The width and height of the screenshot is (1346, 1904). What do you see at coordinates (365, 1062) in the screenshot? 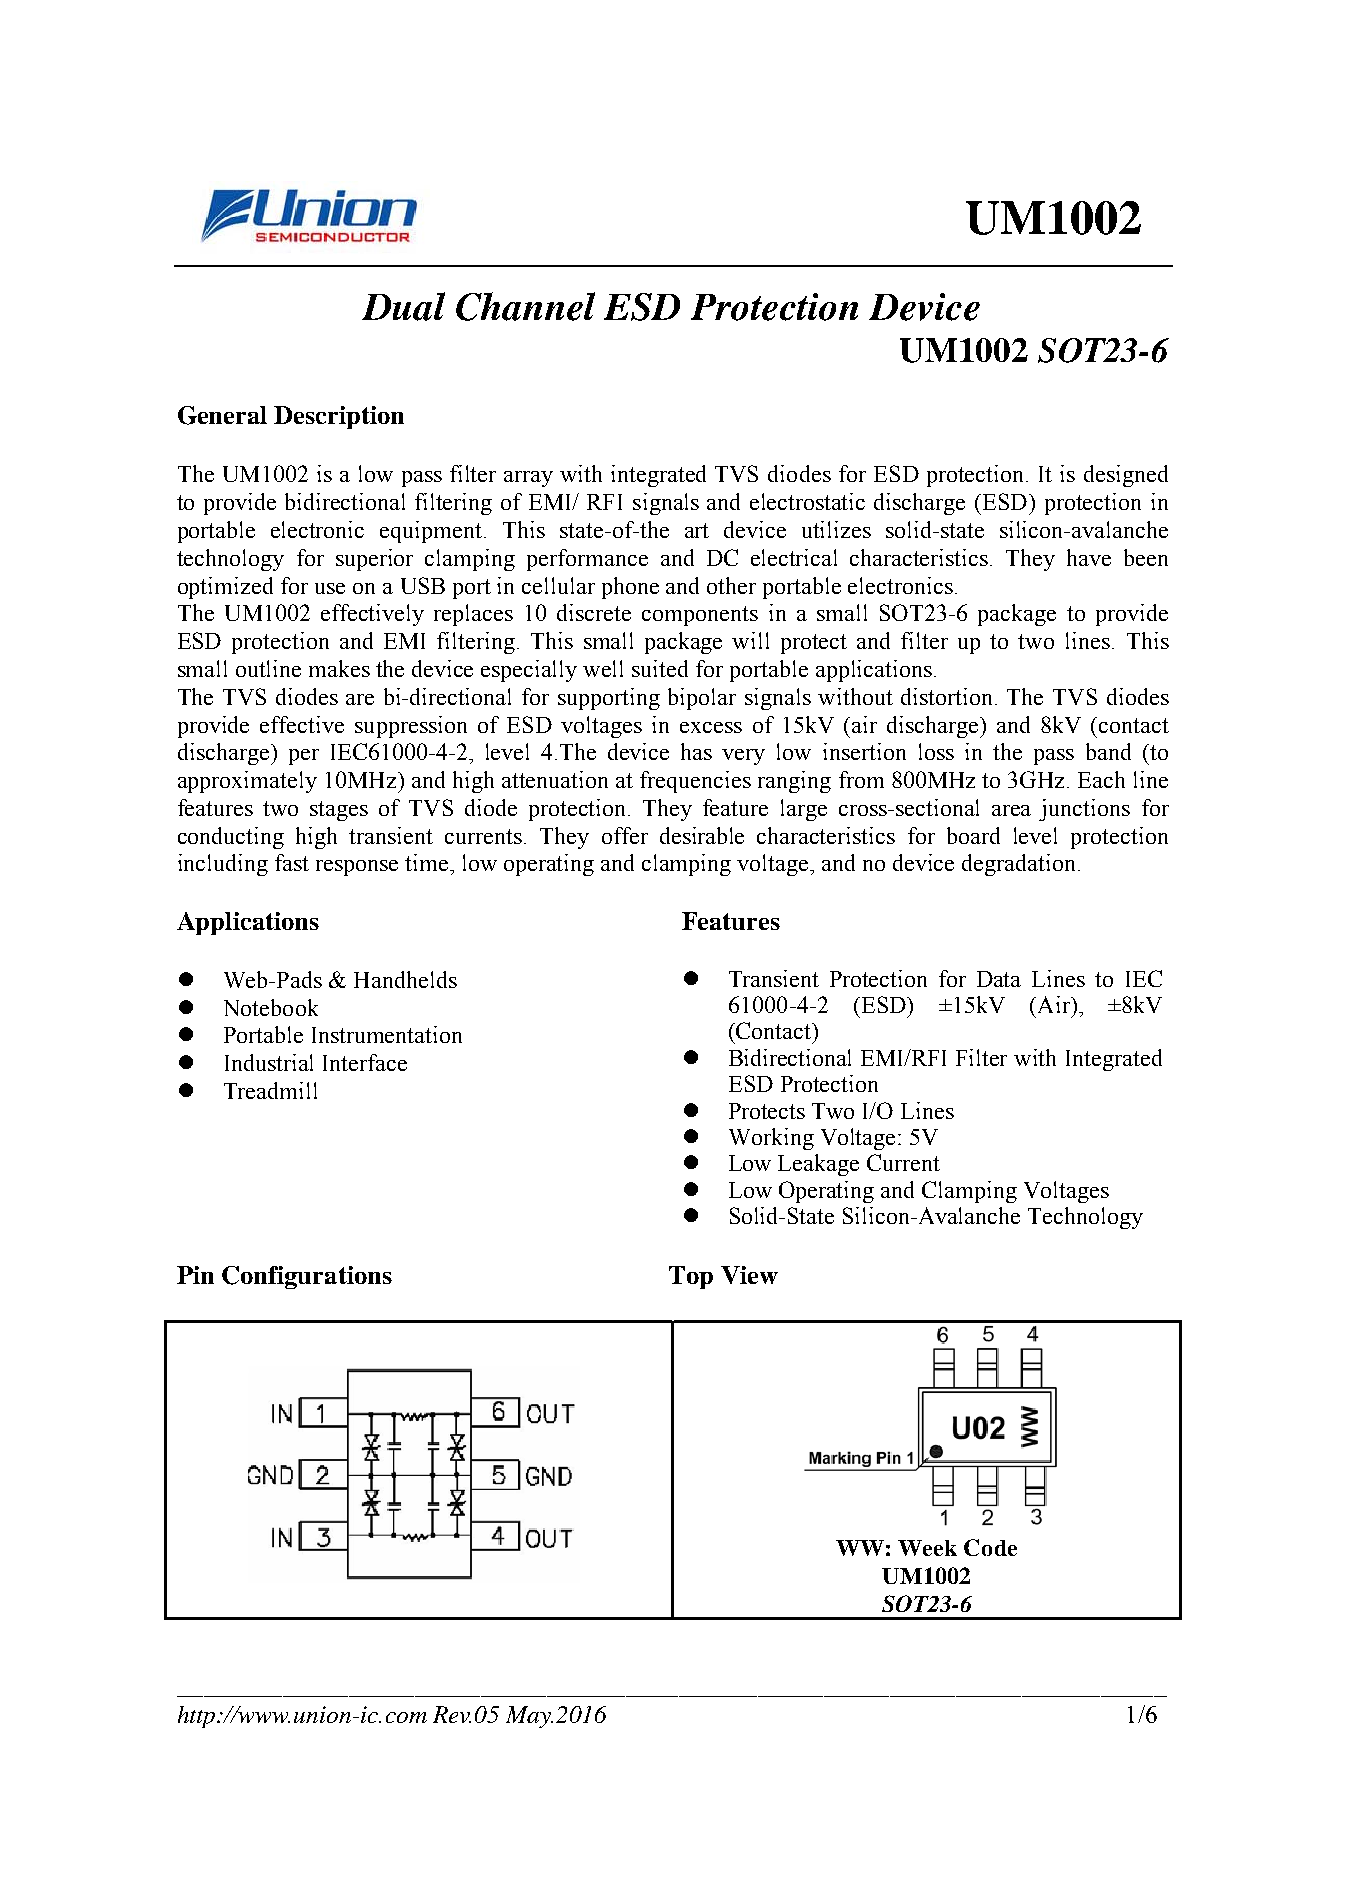
I see `Interface` at bounding box center [365, 1062].
